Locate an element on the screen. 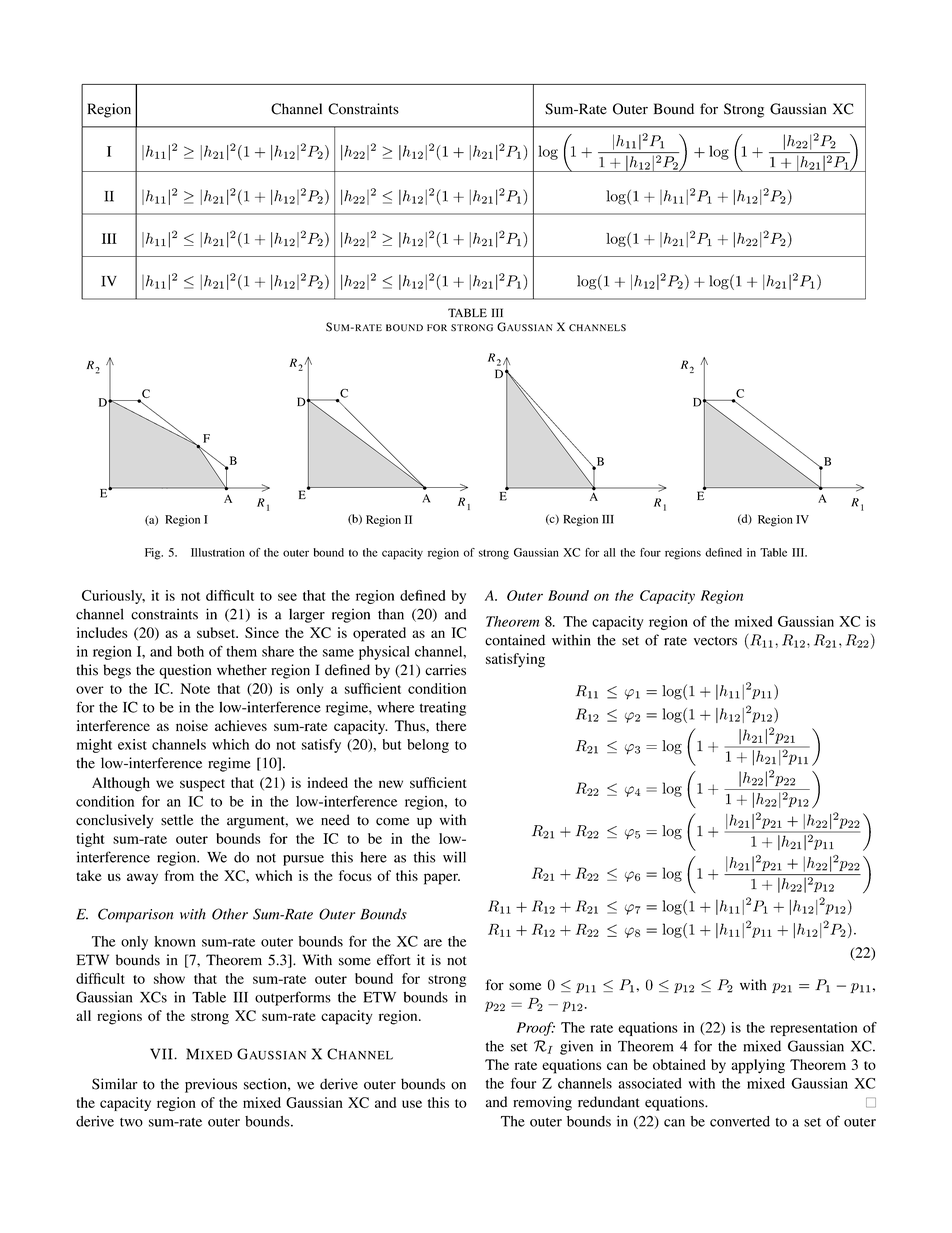 The width and height of the screenshot is (952, 1233). effort is located at coordinates (394, 960).
